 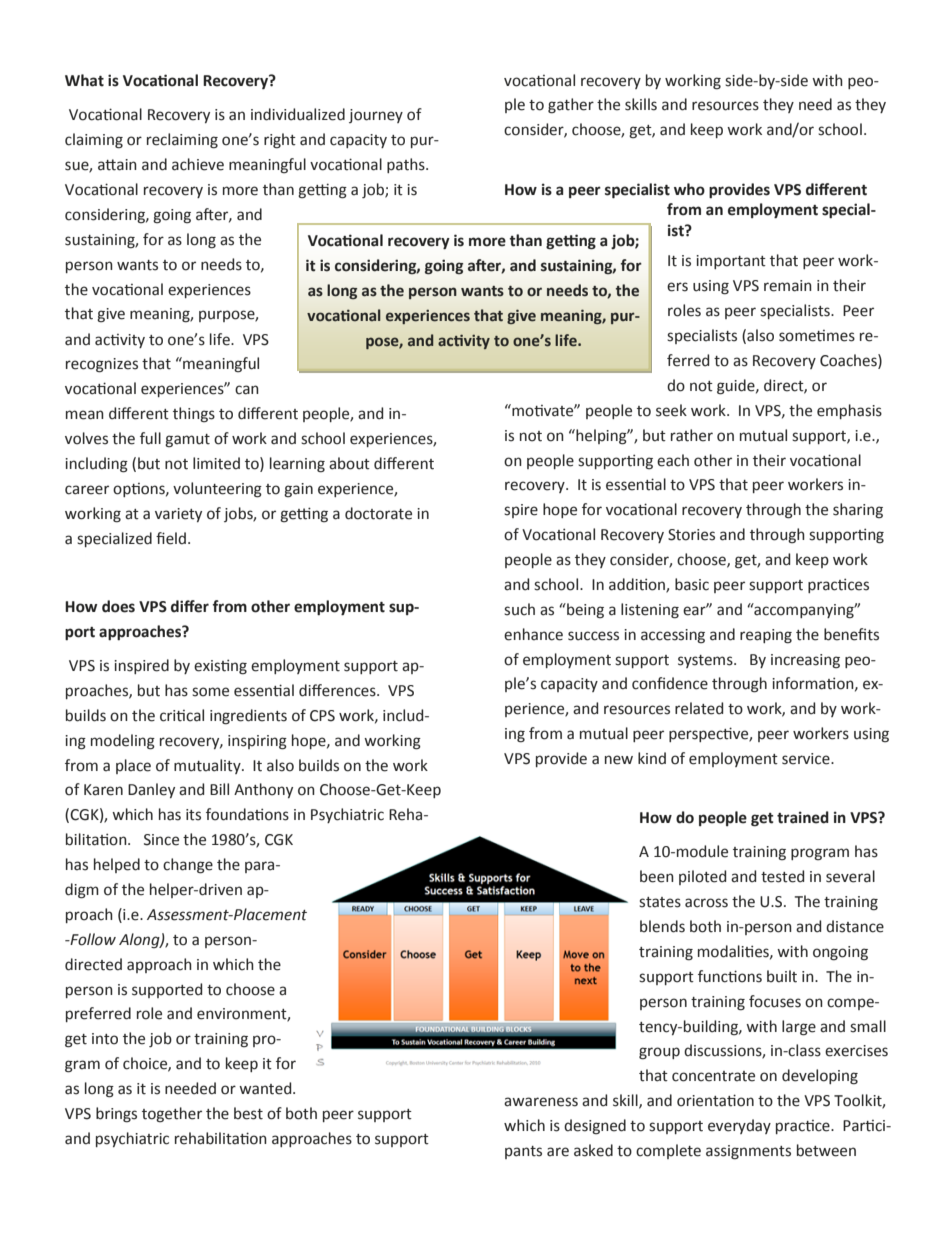 What do you see at coordinates (519, 609) in the image?
I see `such` at bounding box center [519, 609].
